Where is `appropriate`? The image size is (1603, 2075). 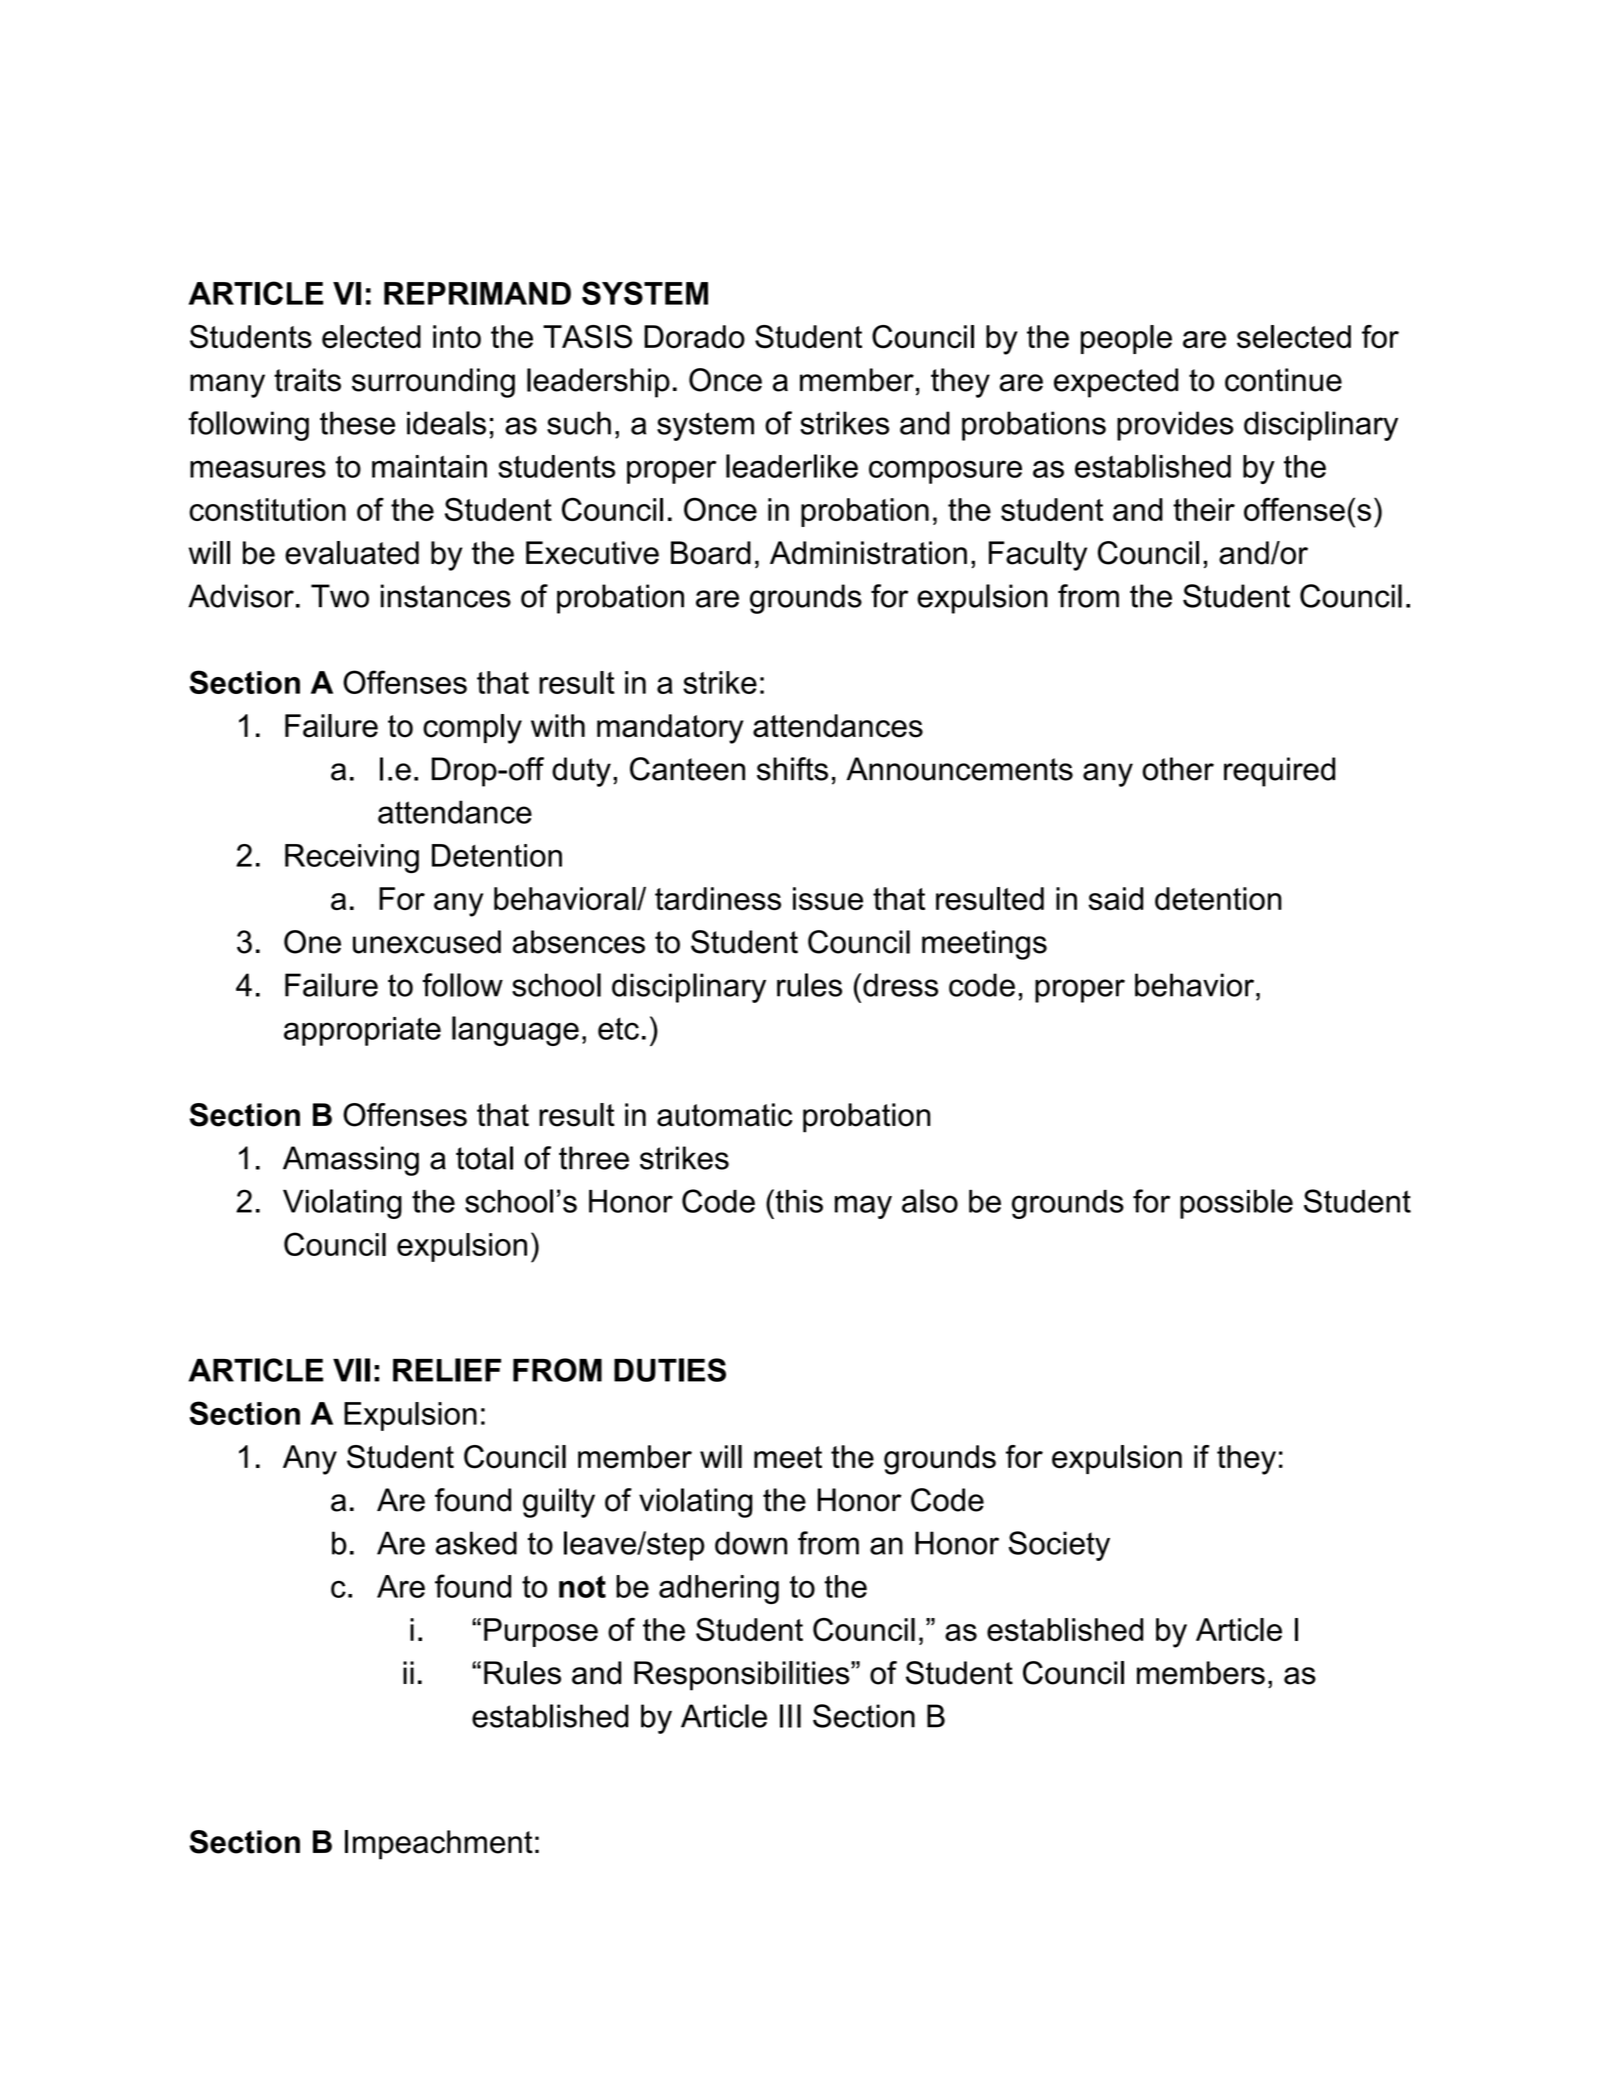
appropriate is located at coordinates (362, 1031).
